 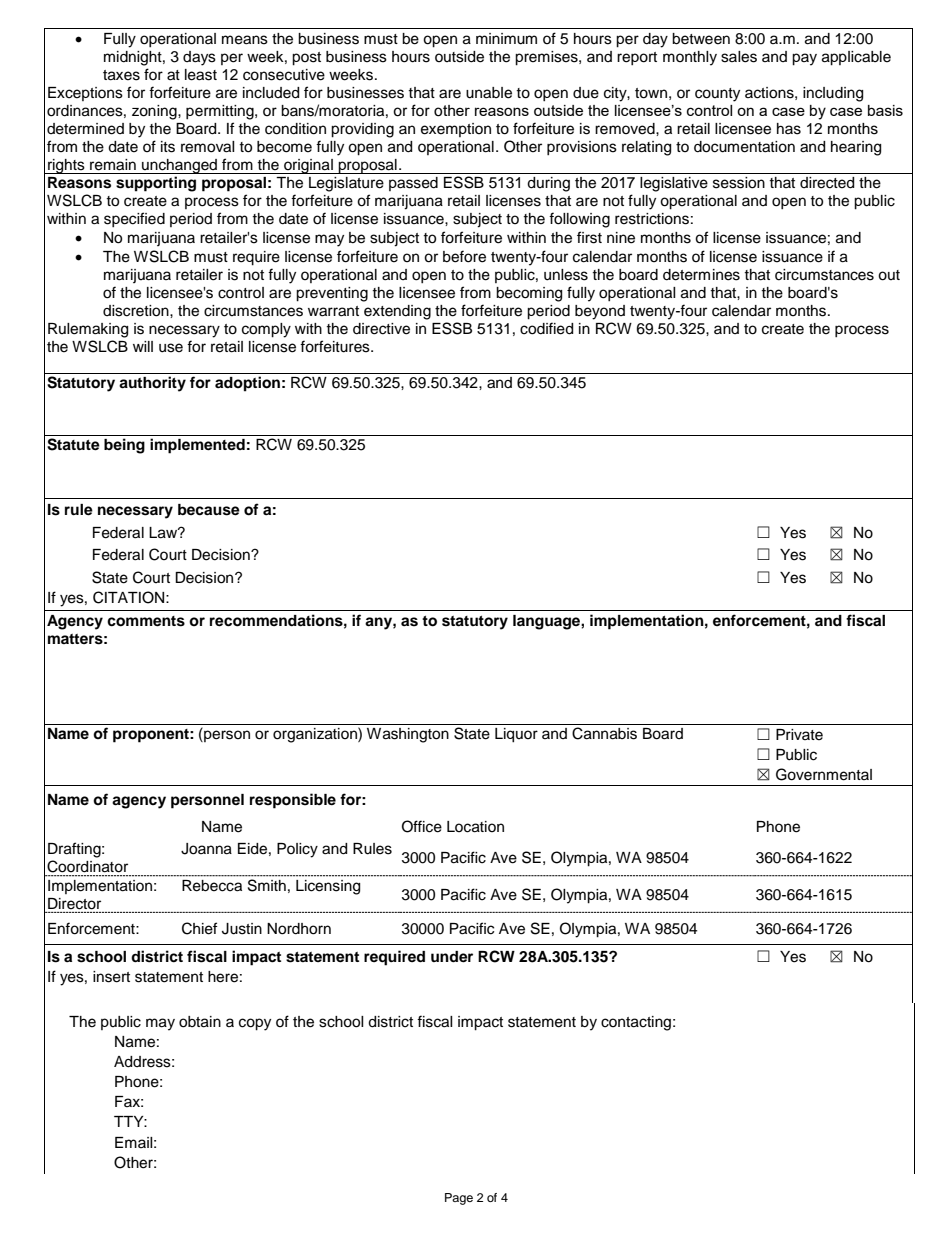 What do you see at coordinates (804, 59) in the page?
I see `pay` at bounding box center [804, 59].
